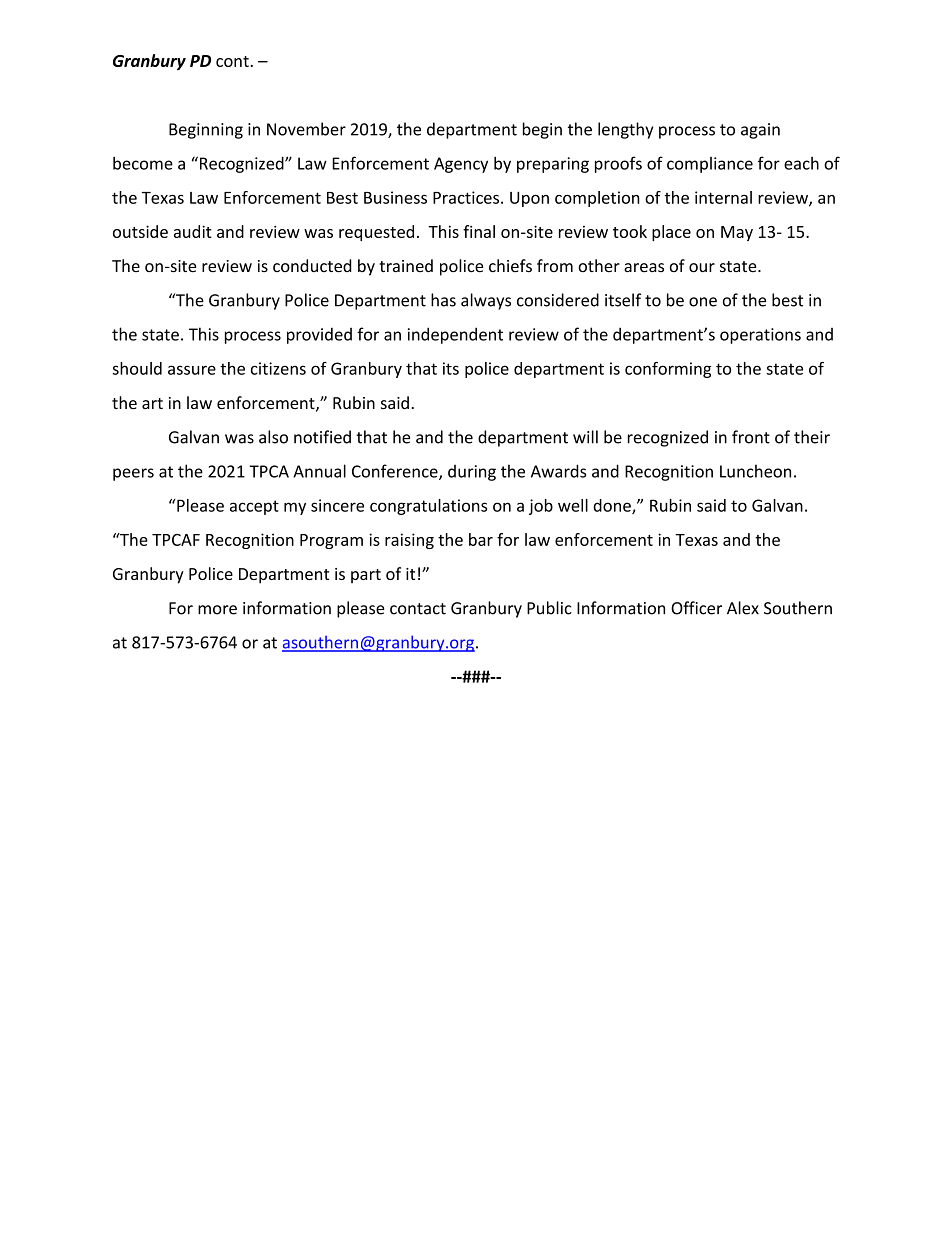  What do you see at coordinates (143, 163) in the image?
I see `become` at bounding box center [143, 163].
